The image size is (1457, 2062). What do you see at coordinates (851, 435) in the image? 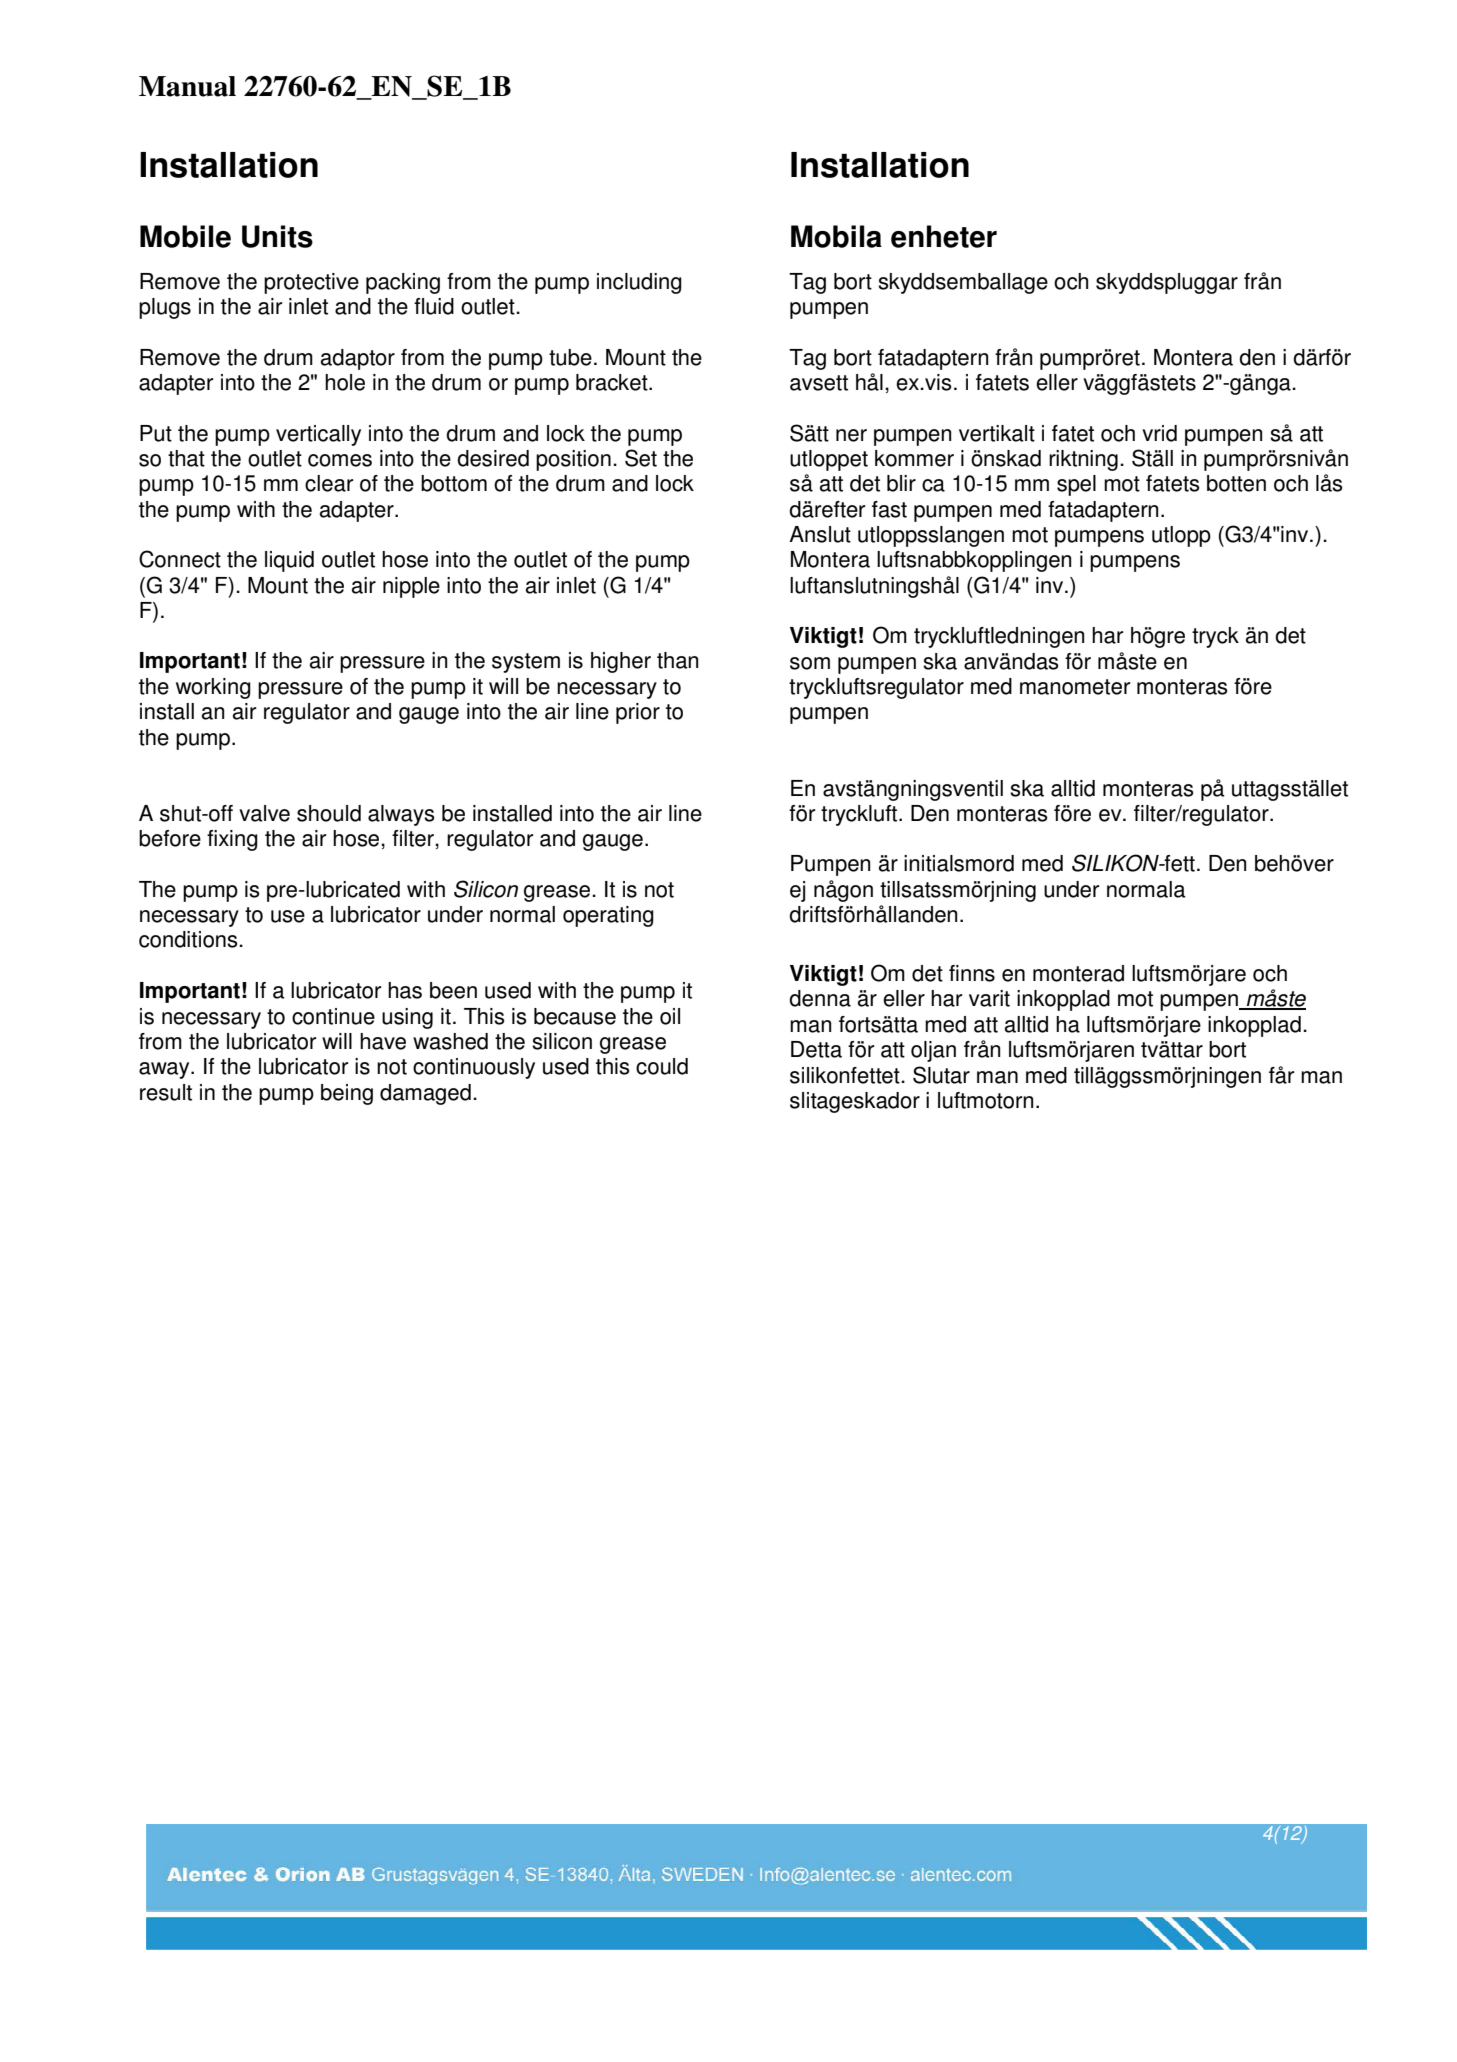
I see `ner` at bounding box center [851, 435].
